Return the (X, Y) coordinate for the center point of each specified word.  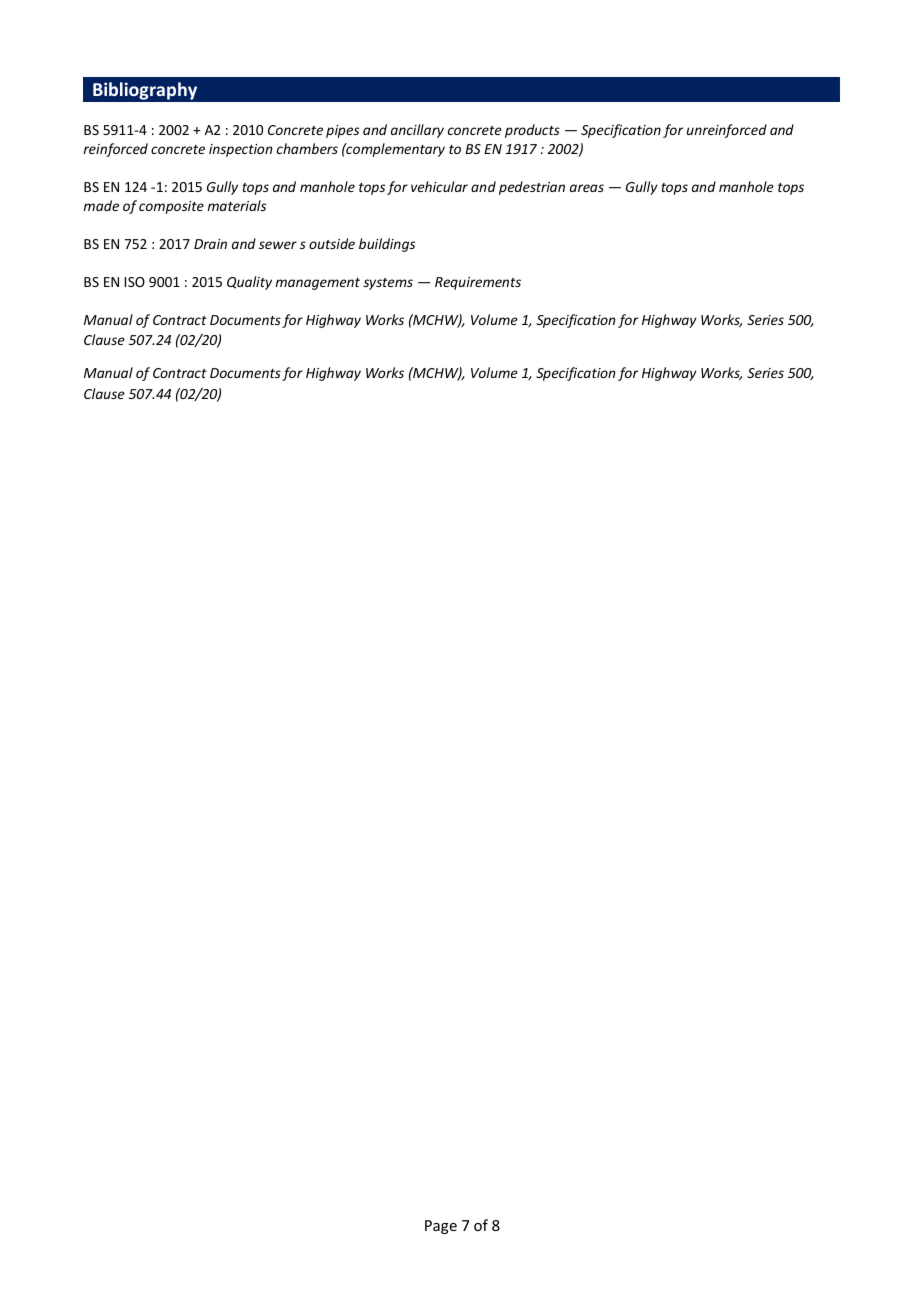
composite (171, 207)
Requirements (478, 283)
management (318, 284)
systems (388, 284)
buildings (387, 245)
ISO (135, 282)
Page (441, 1227)
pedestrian (532, 188)
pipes (342, 131)
